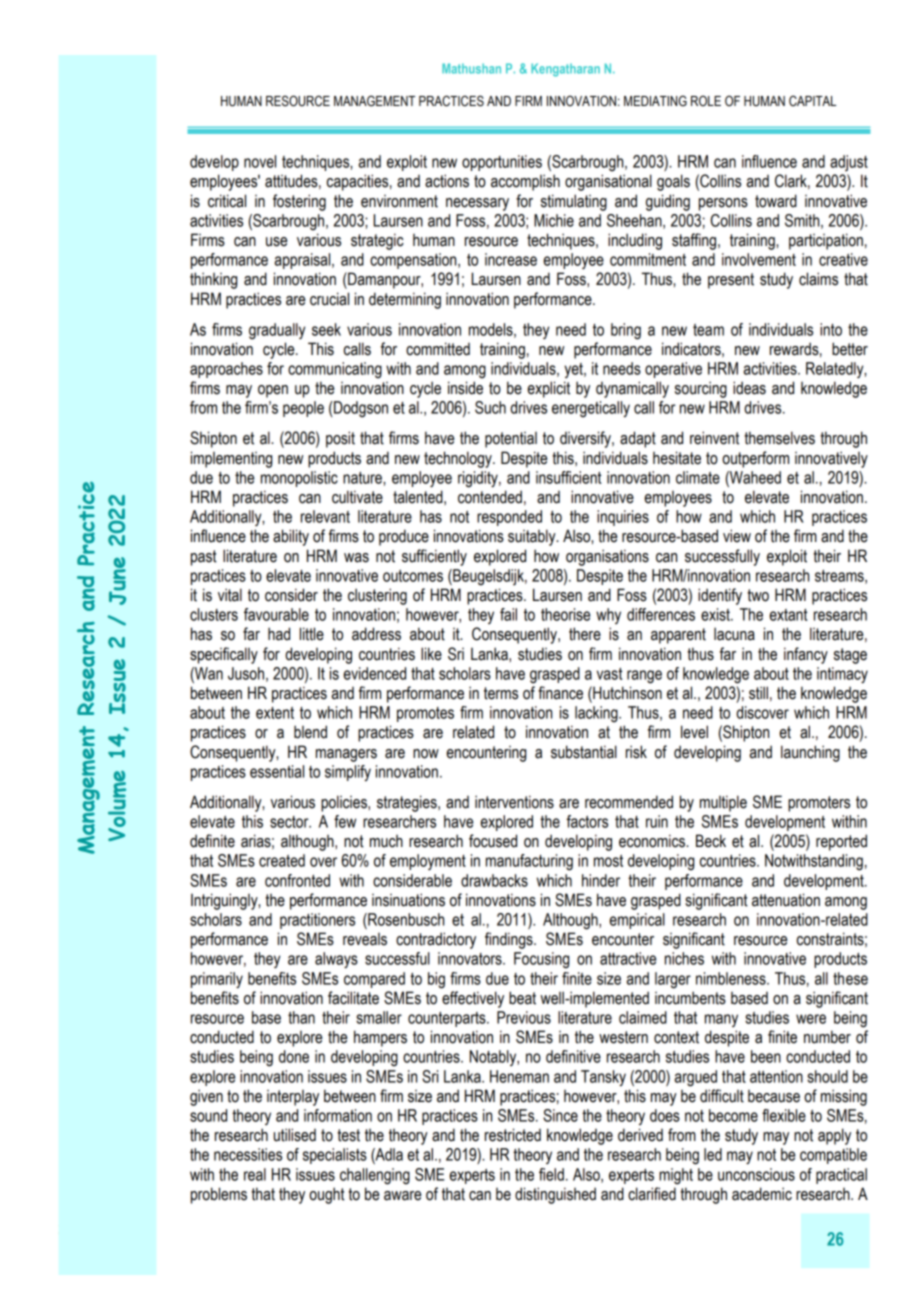  I want to click on ideas, so click(749, 388).
